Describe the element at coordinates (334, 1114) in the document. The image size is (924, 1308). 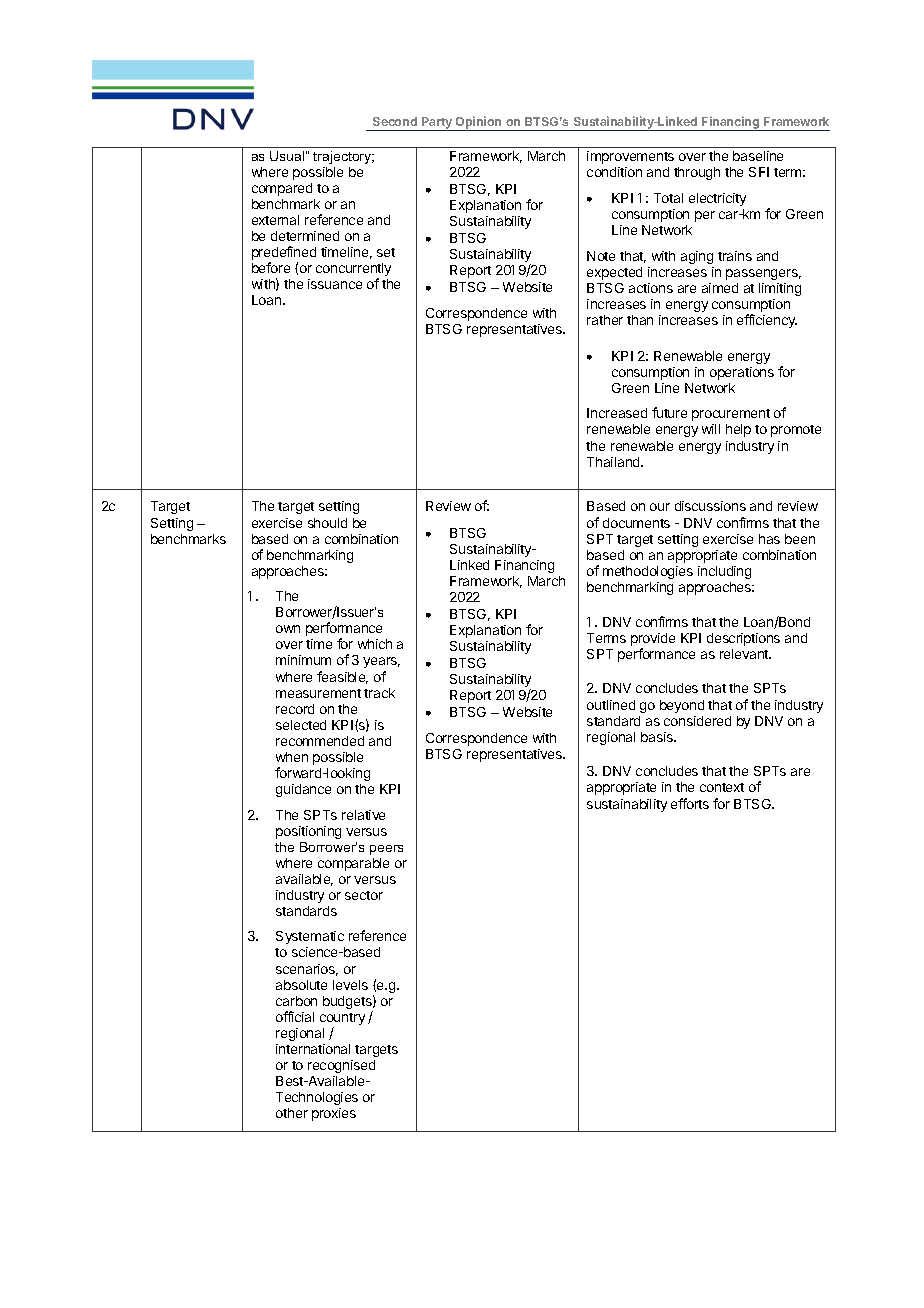
I see `proxies` at that location.
